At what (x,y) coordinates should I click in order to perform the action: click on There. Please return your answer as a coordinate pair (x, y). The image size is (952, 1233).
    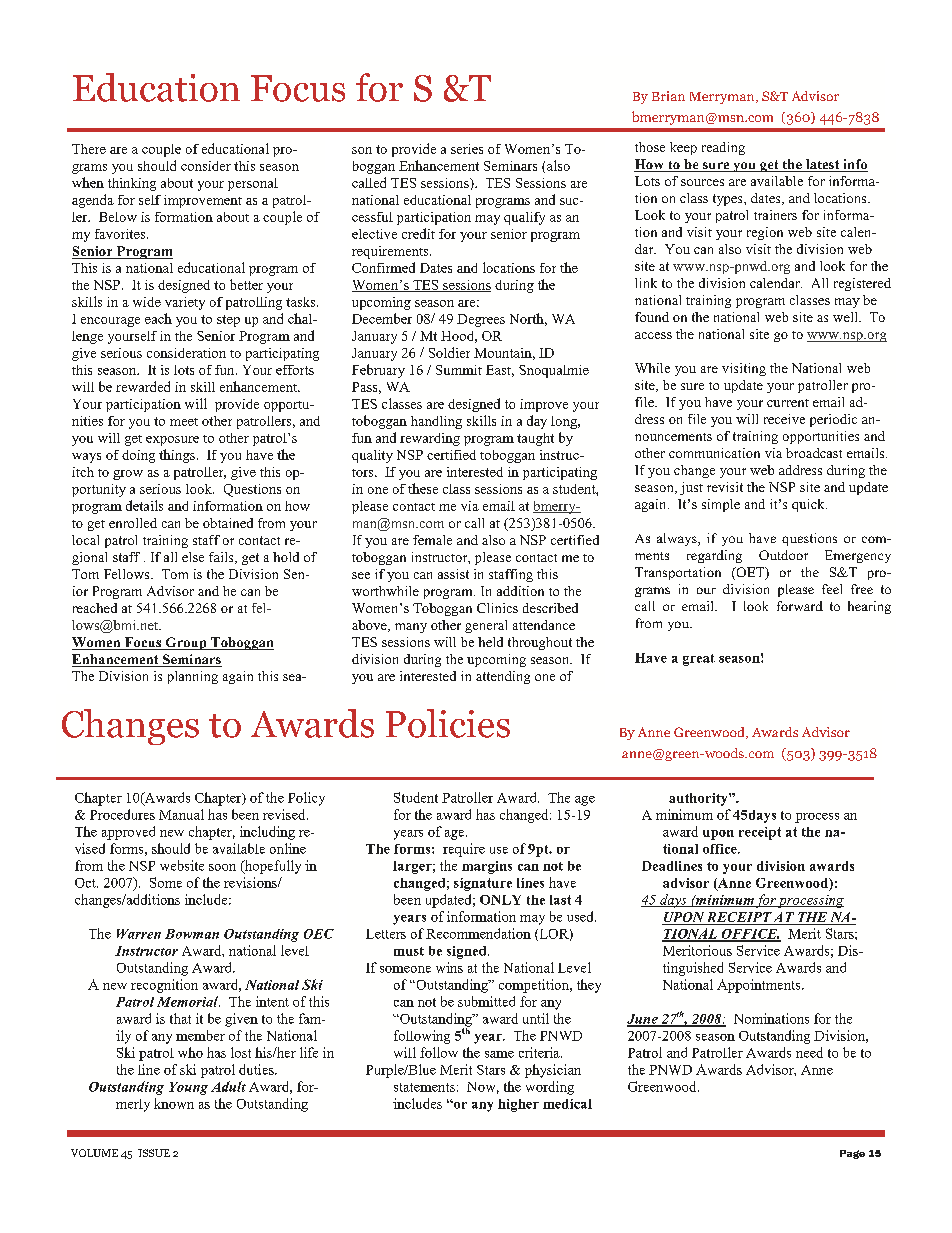
    Looking at the image, I should click on (89, 149).
